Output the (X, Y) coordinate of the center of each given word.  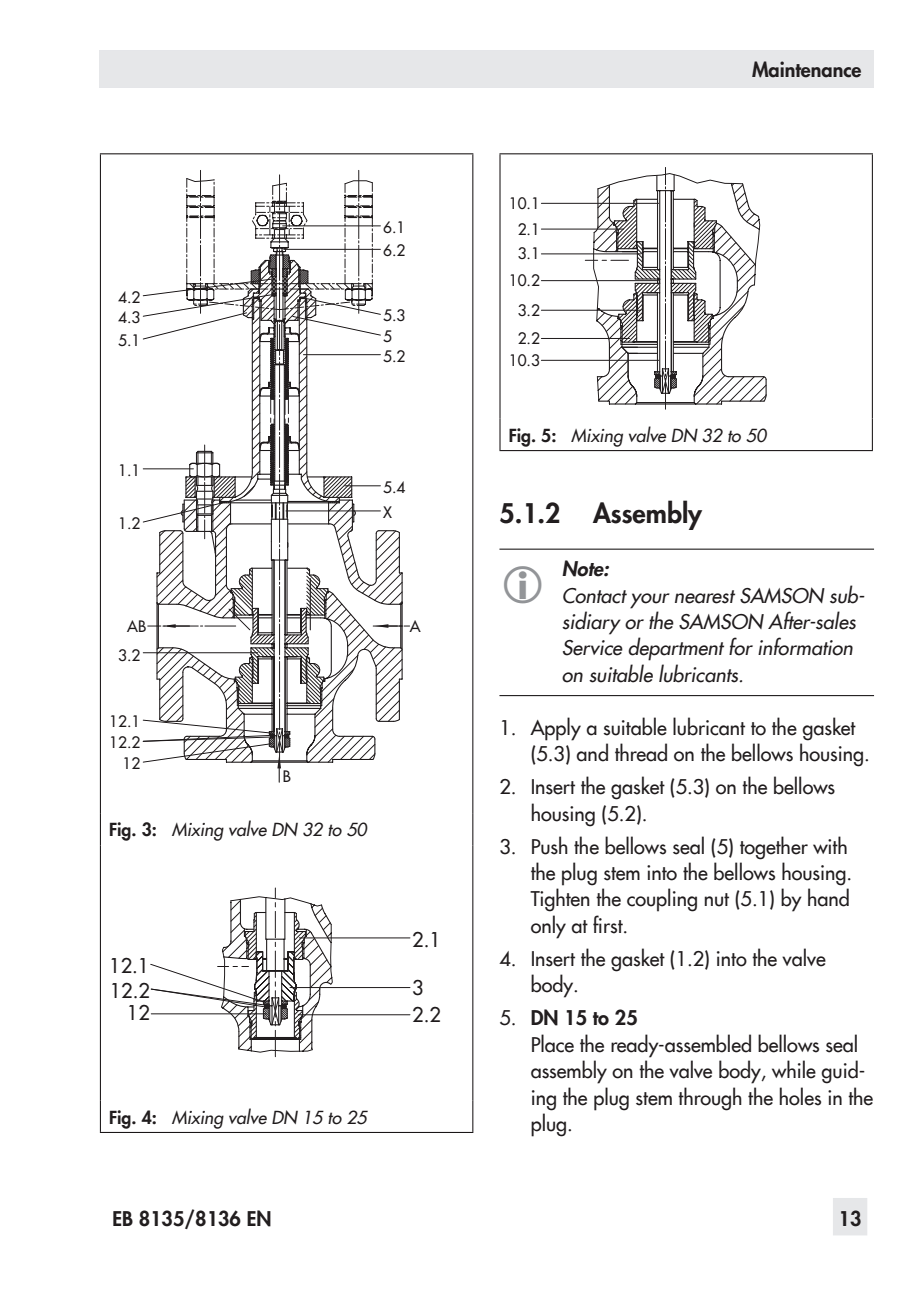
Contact (595, 596)
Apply (555, 729)
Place (553, 1043)
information (805, 646)
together (774, 848)
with (830, 845)
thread (641, 752)
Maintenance (806, 69)
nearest (705, 597)
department (676, 649)
